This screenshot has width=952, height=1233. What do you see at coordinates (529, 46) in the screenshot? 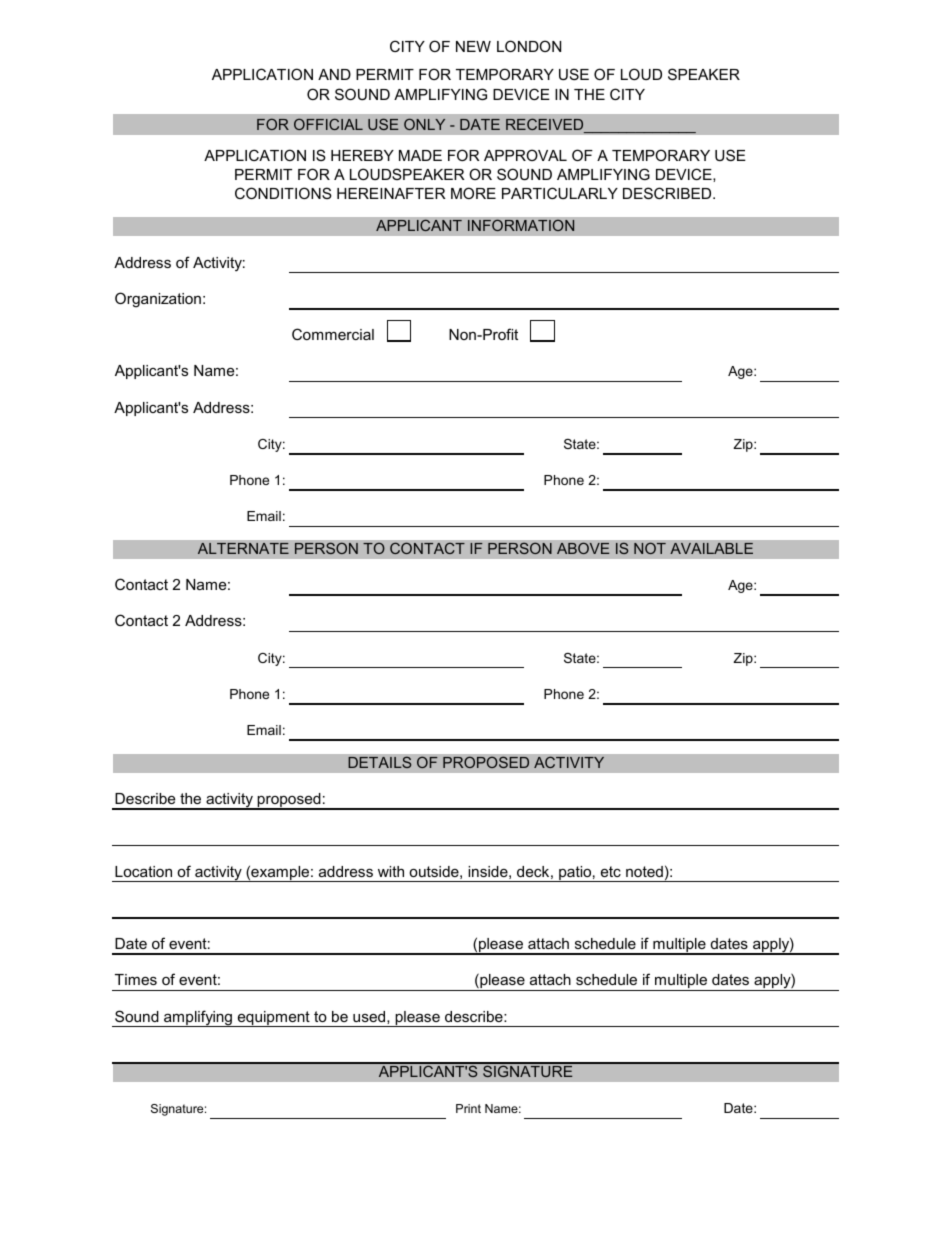
I see `LONDON` at bounding box center [529, 46].
